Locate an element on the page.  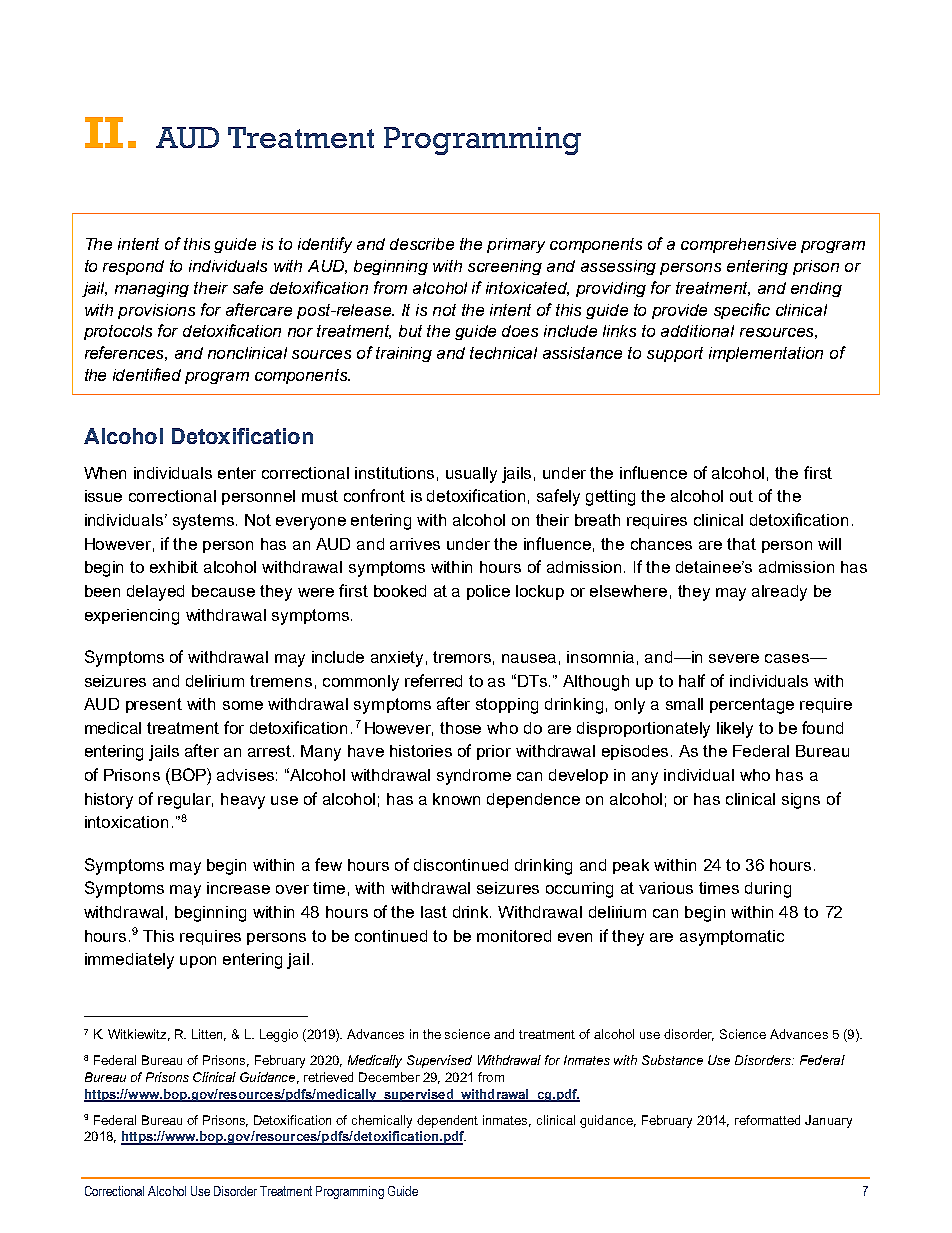
increase is located at coordinates (238, 888).
